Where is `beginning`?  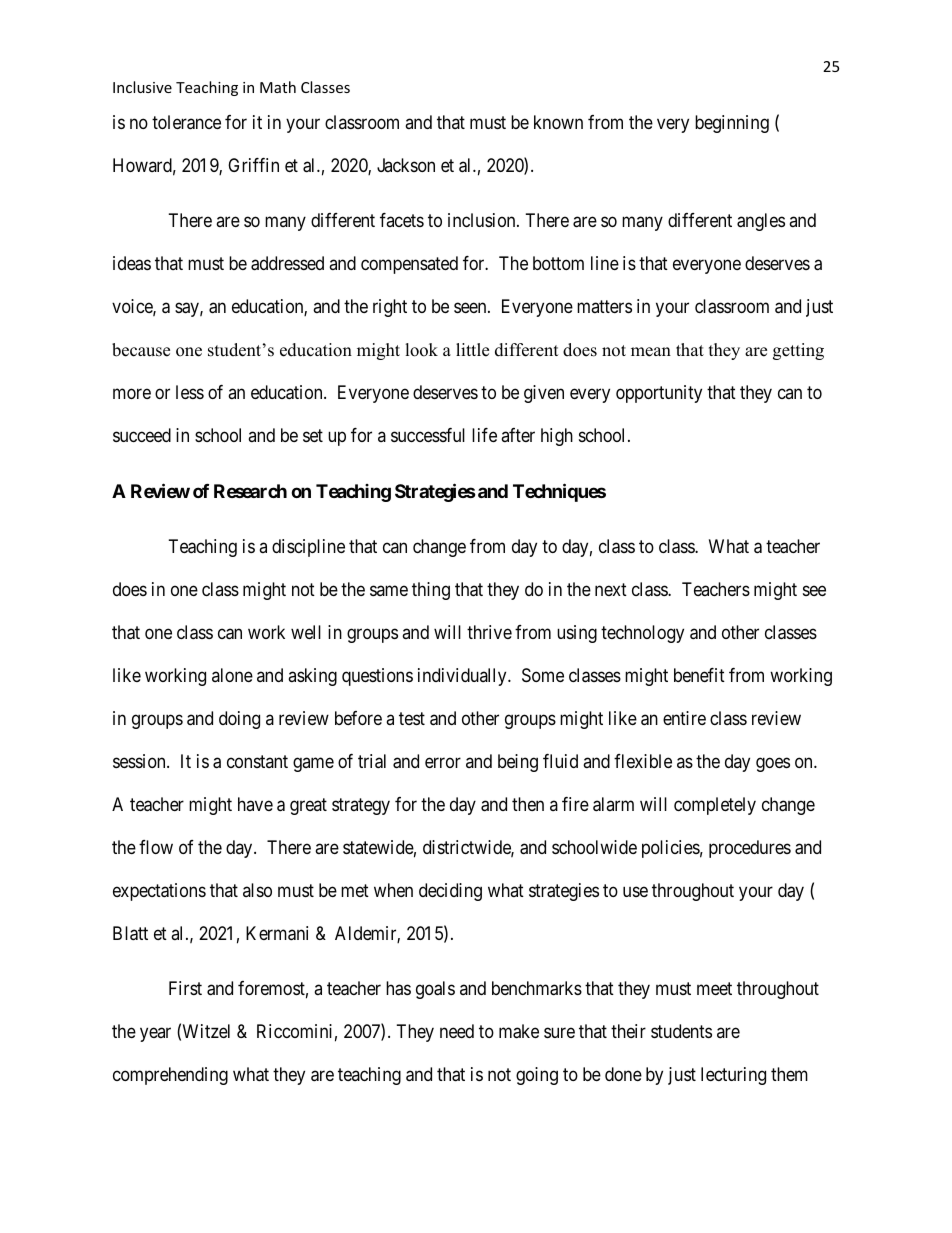
beginning is located at coordinates (732, 124).
